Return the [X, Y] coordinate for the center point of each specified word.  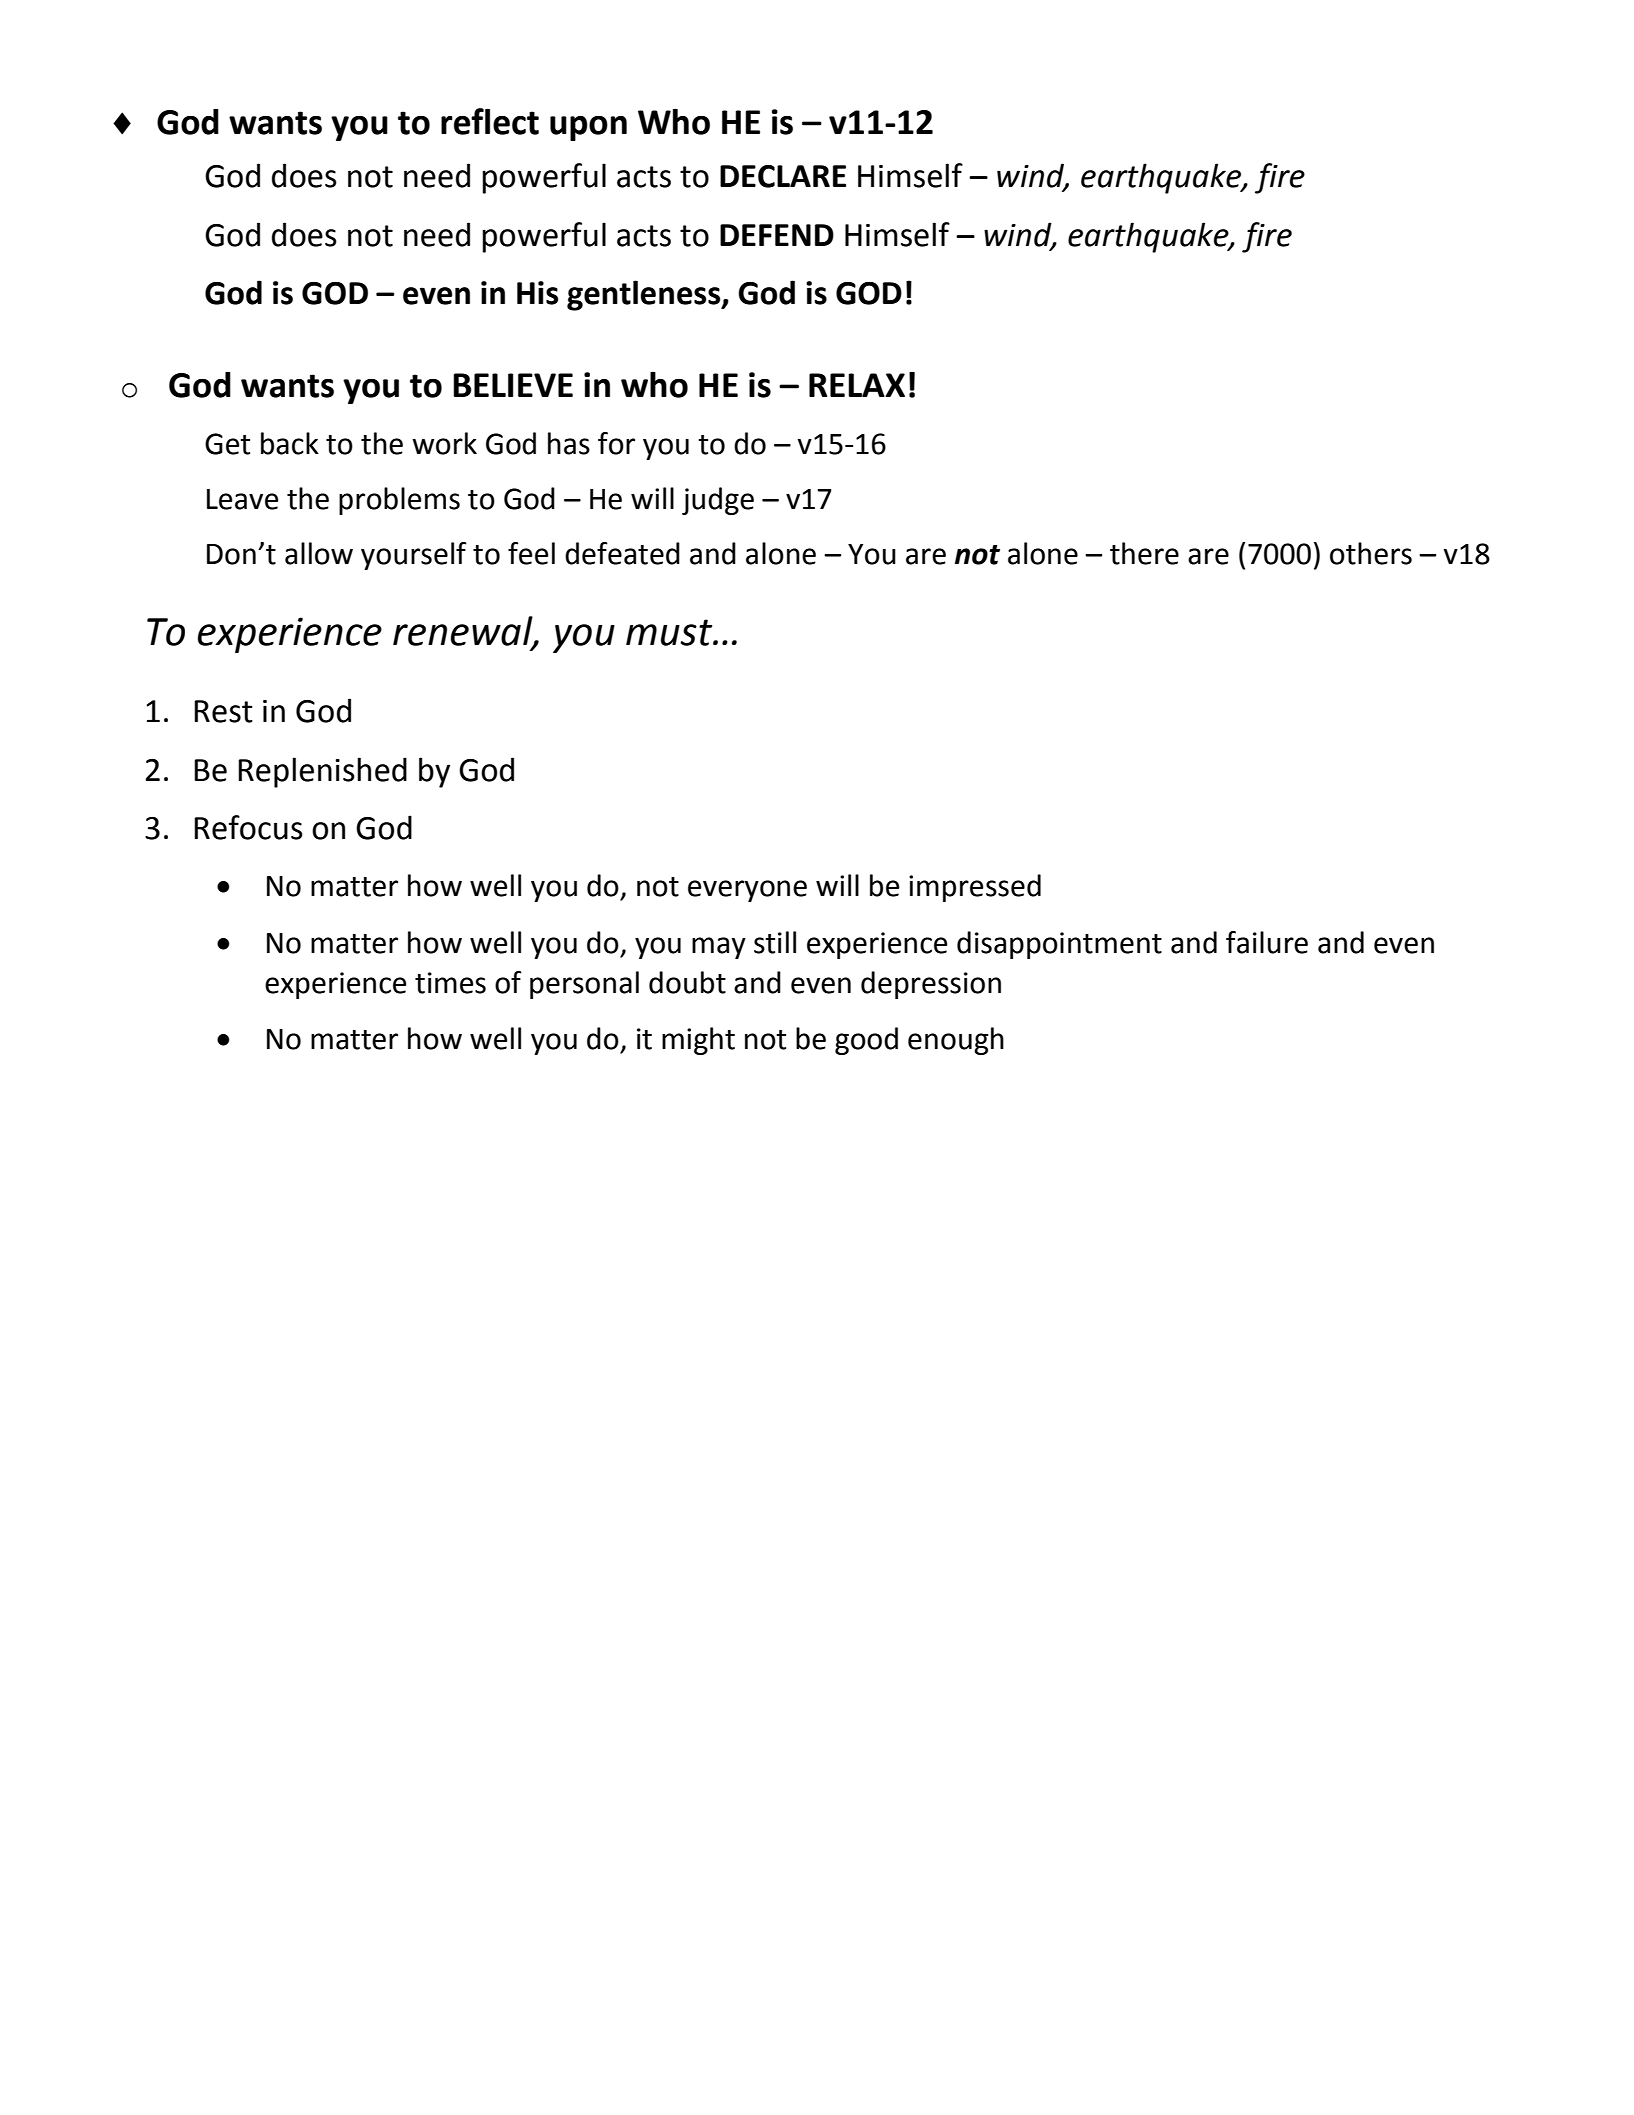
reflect [490, 121]
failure [1267, 942]
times [450, 983]
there [1144, 553]
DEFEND [777, 235]
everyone [747, 891]
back [290, 443]
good [866, 1041]
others [1371, 553]
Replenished [322, 772]
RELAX [857, 385]
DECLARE [783, 176]
